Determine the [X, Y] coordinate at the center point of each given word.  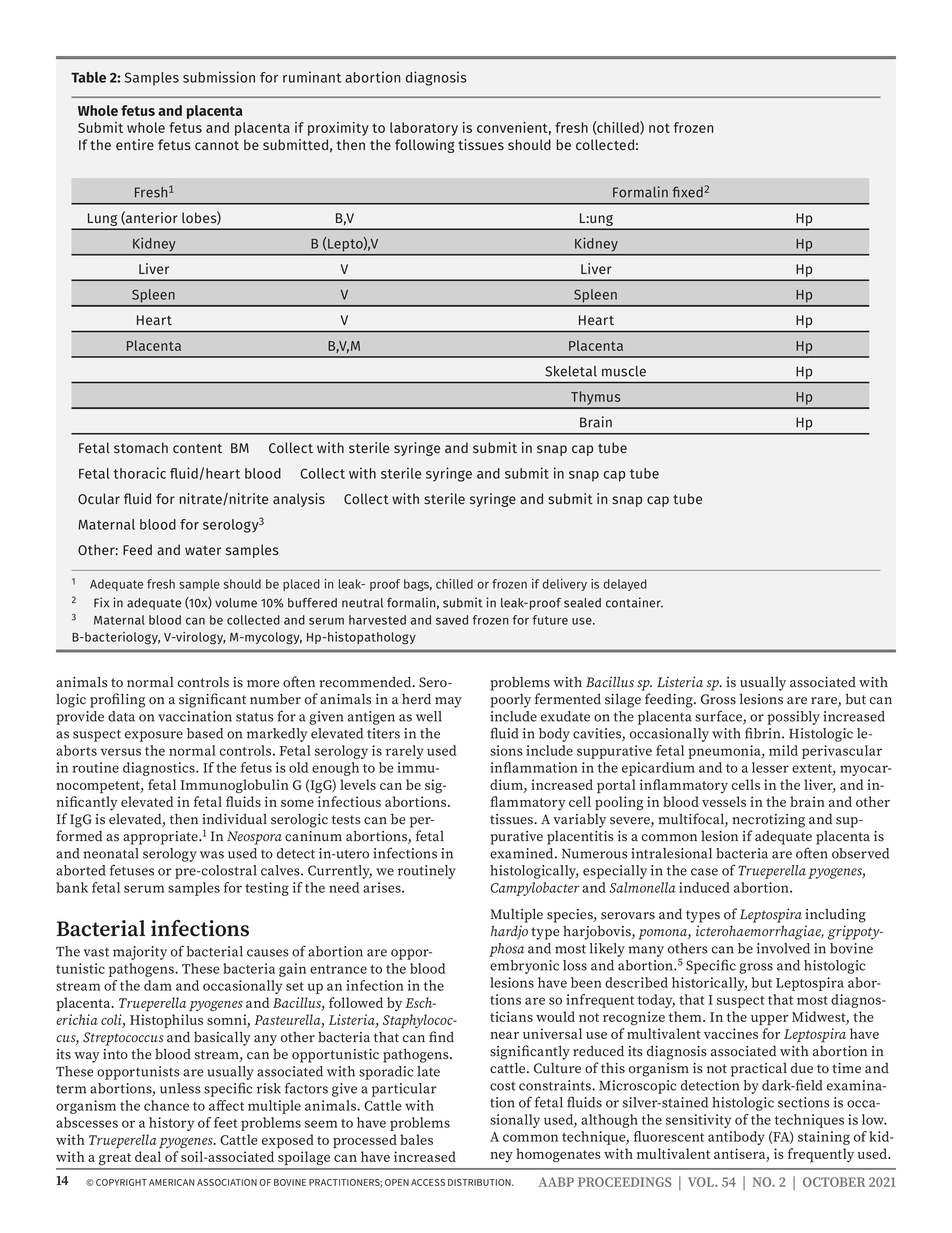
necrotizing [768, 821]
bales [416, 1139]
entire [135, 144]
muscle [624, 371]
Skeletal [571, 371]
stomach [141, 447]
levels [358, 784]
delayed [625, 585]
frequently [821, 1155]
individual [234, 819]
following [425, 146]
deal [148, 1156]
